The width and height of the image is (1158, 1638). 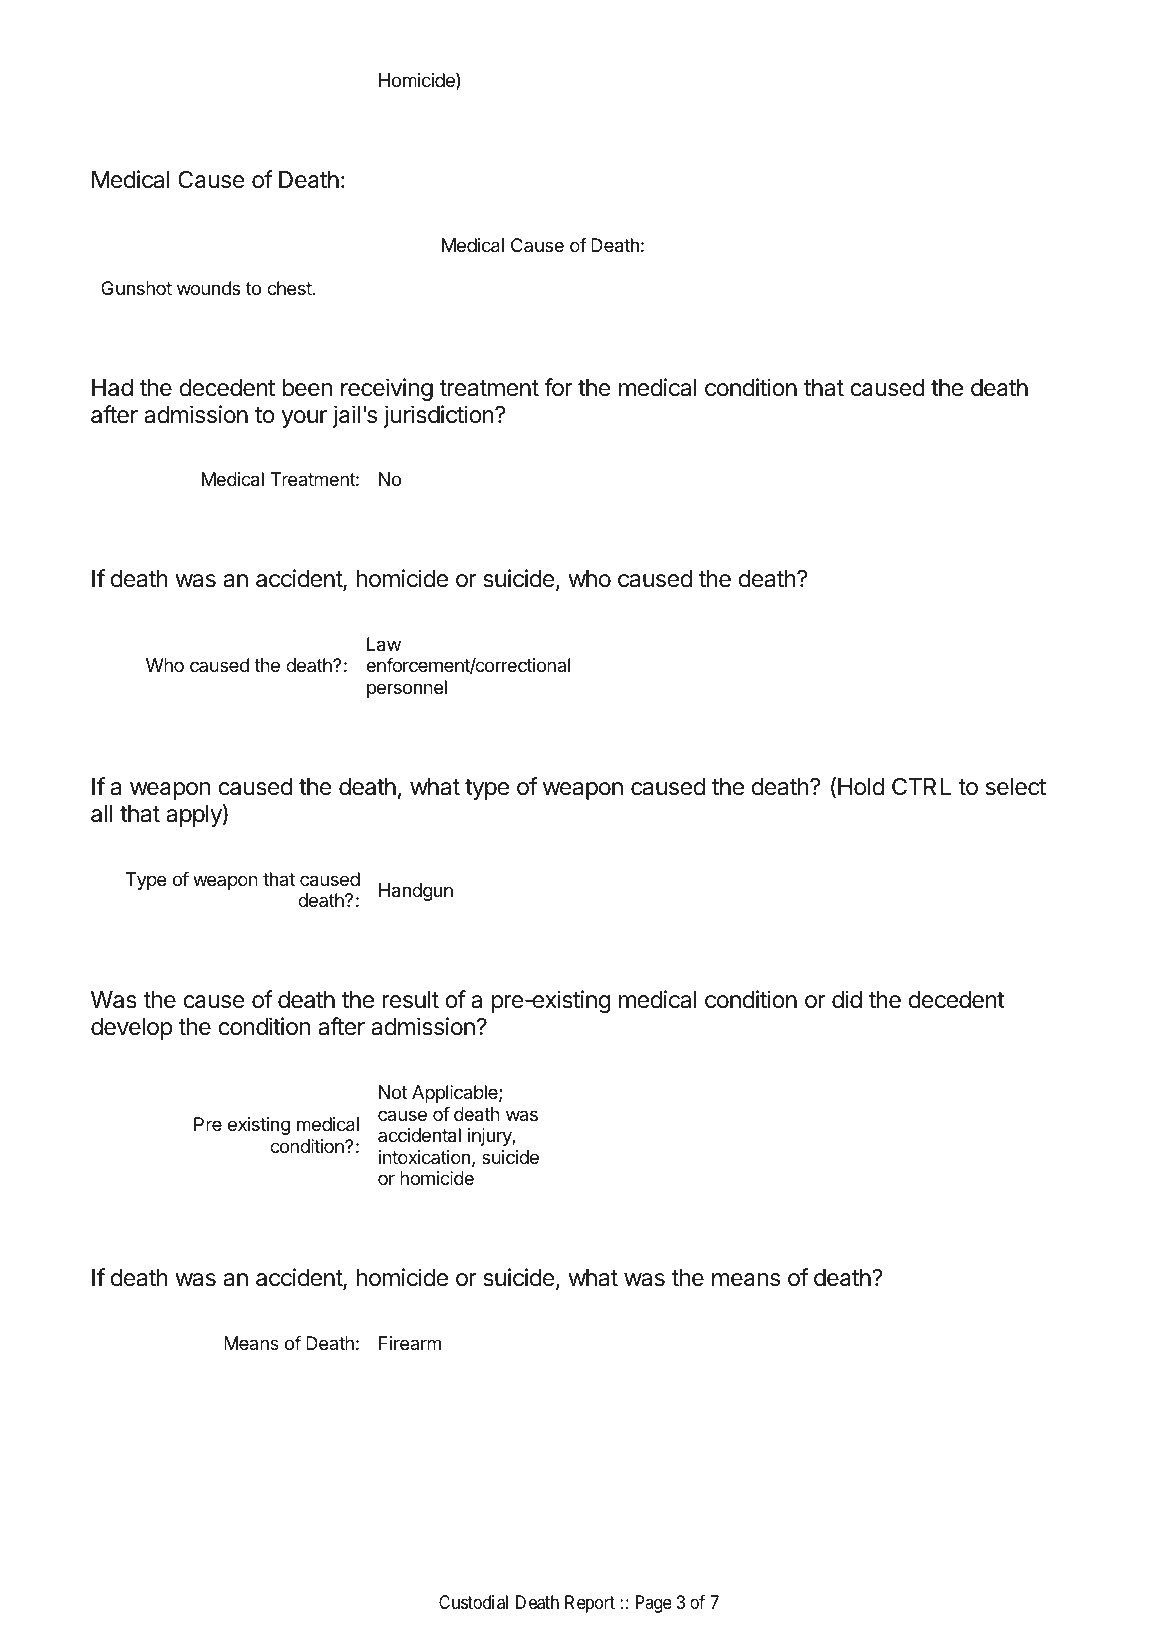 What do you see at coordinates (208, 288) in the image?
I see `wounds` at bounding box center [208, 288].
